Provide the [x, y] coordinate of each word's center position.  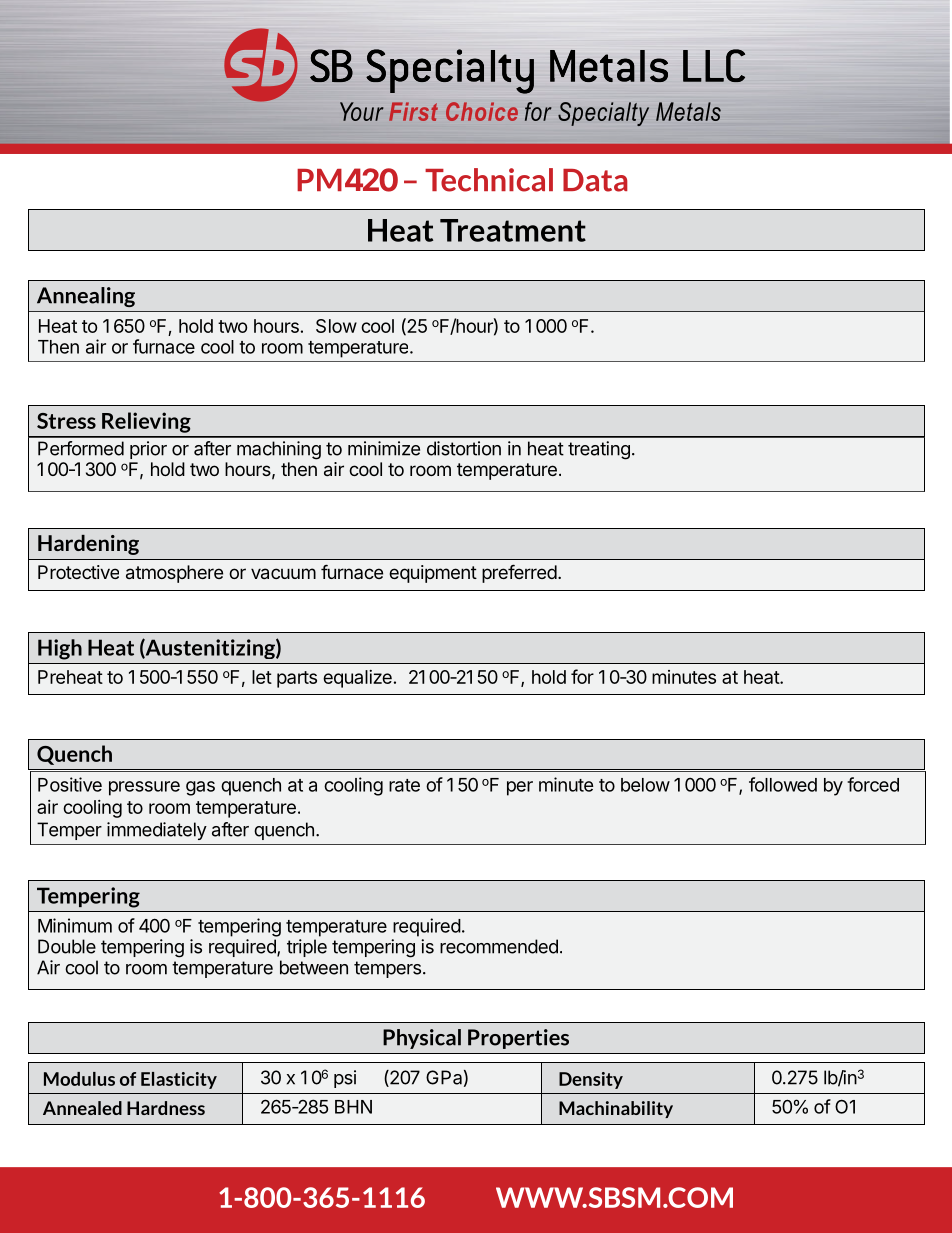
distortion [464, 448]
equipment [433, 574]
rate [404, 785]
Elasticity [179, 1080]
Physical [422, 1039]
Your [361, 111]
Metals [688, 111]
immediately [157, 831]
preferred [519, 573]
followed [783, 784]
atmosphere [174, 574]
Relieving [146, 422]
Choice [482, 111]
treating [599, 450]
